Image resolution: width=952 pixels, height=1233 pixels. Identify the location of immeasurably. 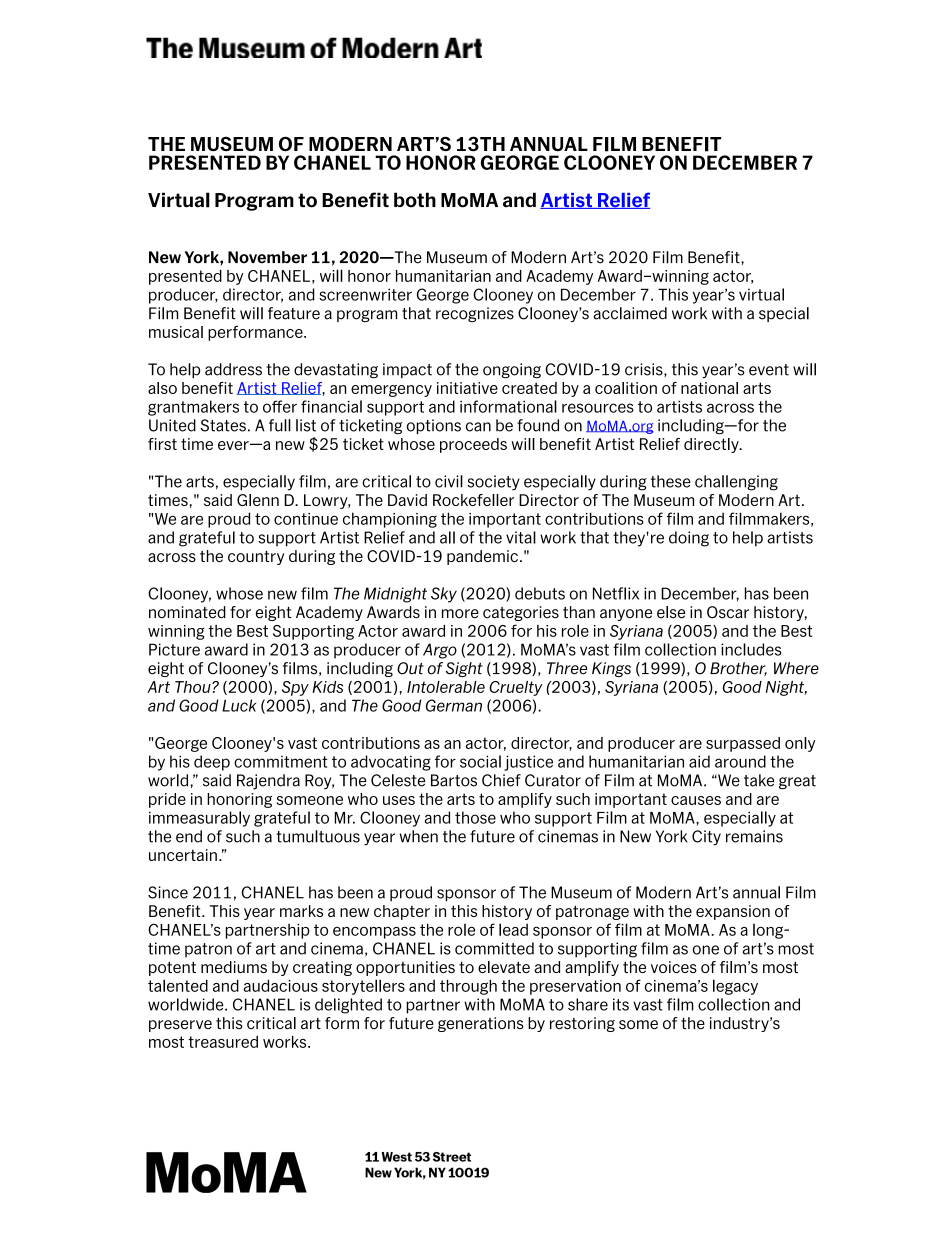
(199, 819).
